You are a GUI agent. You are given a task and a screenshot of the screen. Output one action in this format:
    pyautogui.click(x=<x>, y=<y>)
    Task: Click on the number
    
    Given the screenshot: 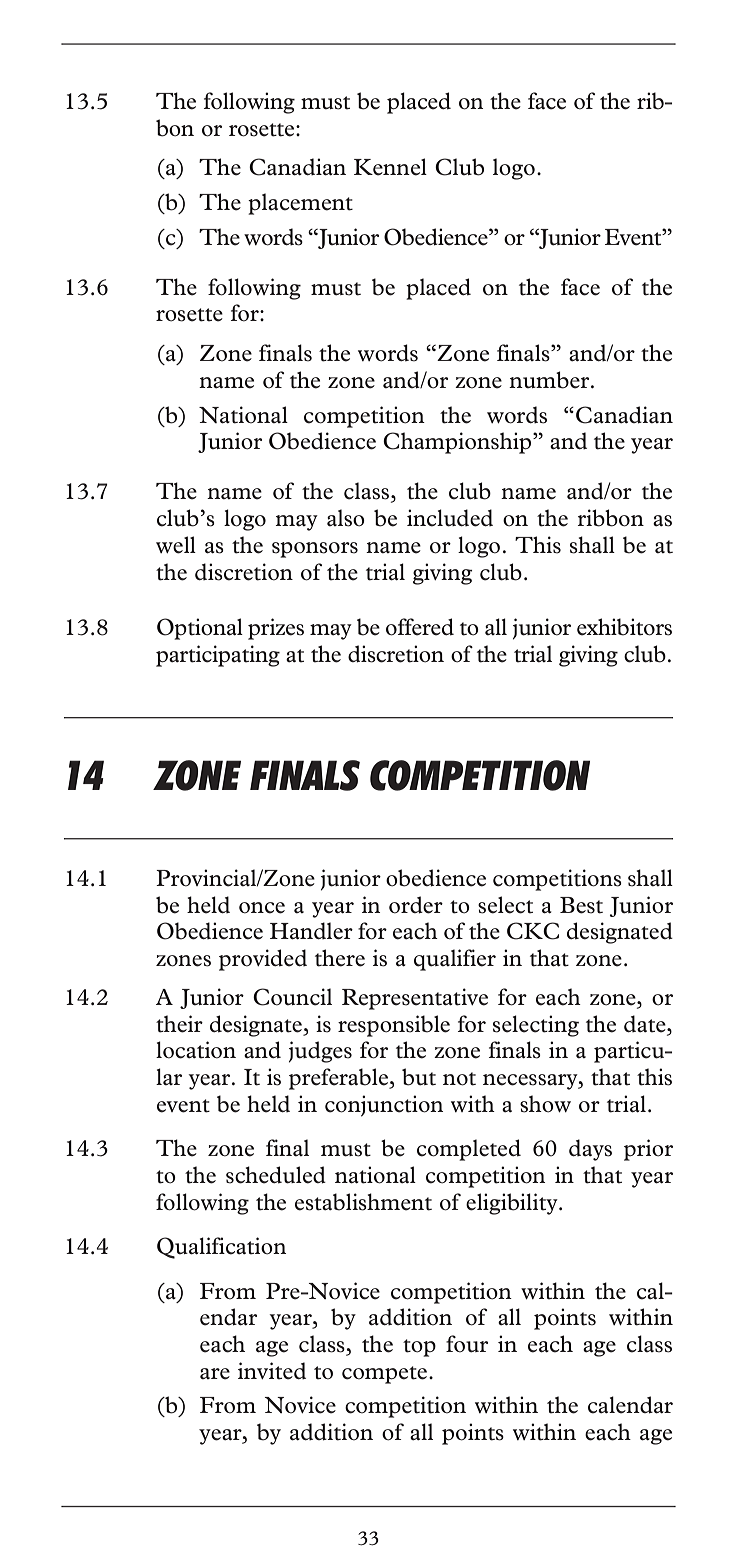 What is the action you would take?
    pyautogui.click(x=550, y=380)
